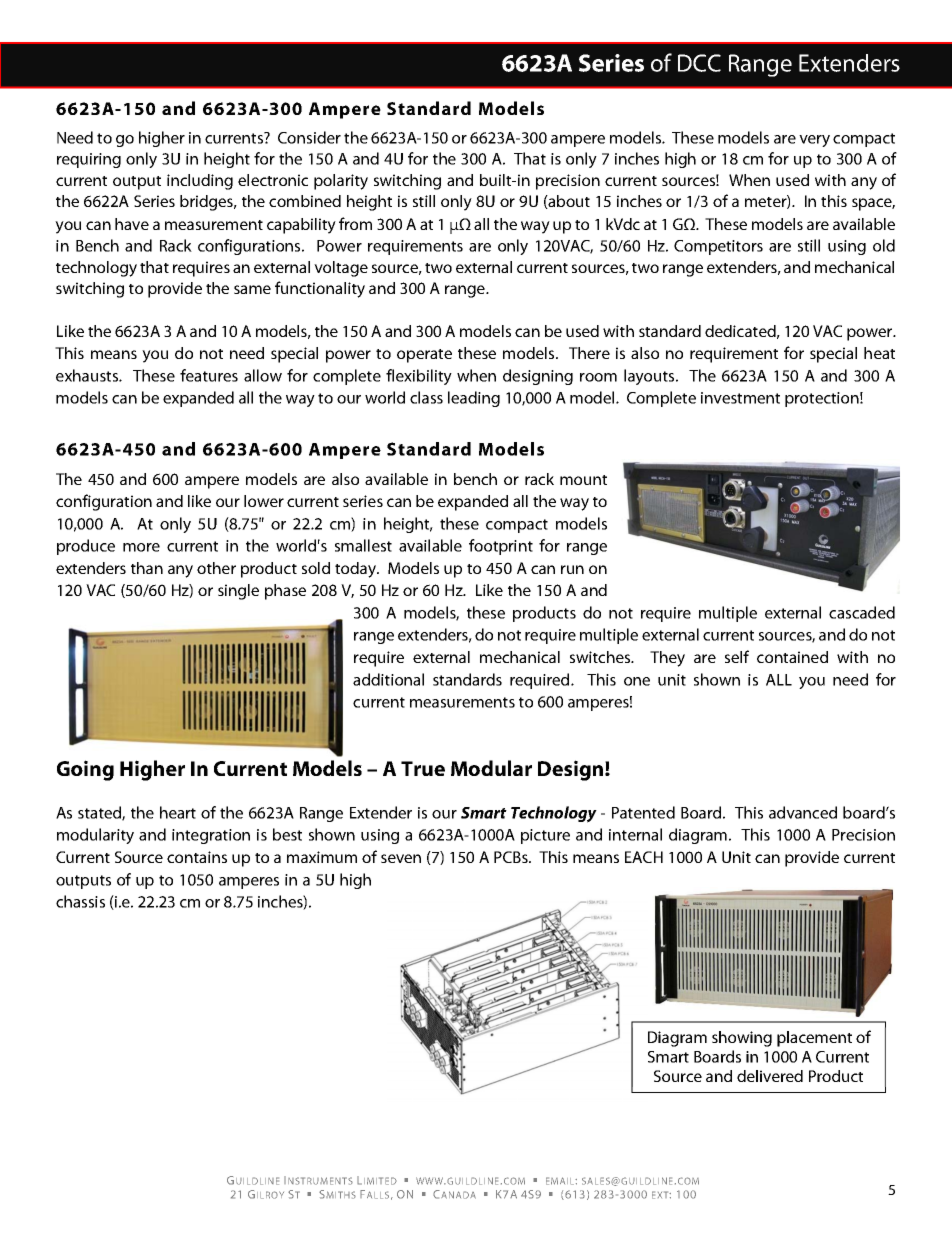 The image size is (952, 1233). Describe the element at coordinates (474, 399) in the page. I see `leading` at that location.
